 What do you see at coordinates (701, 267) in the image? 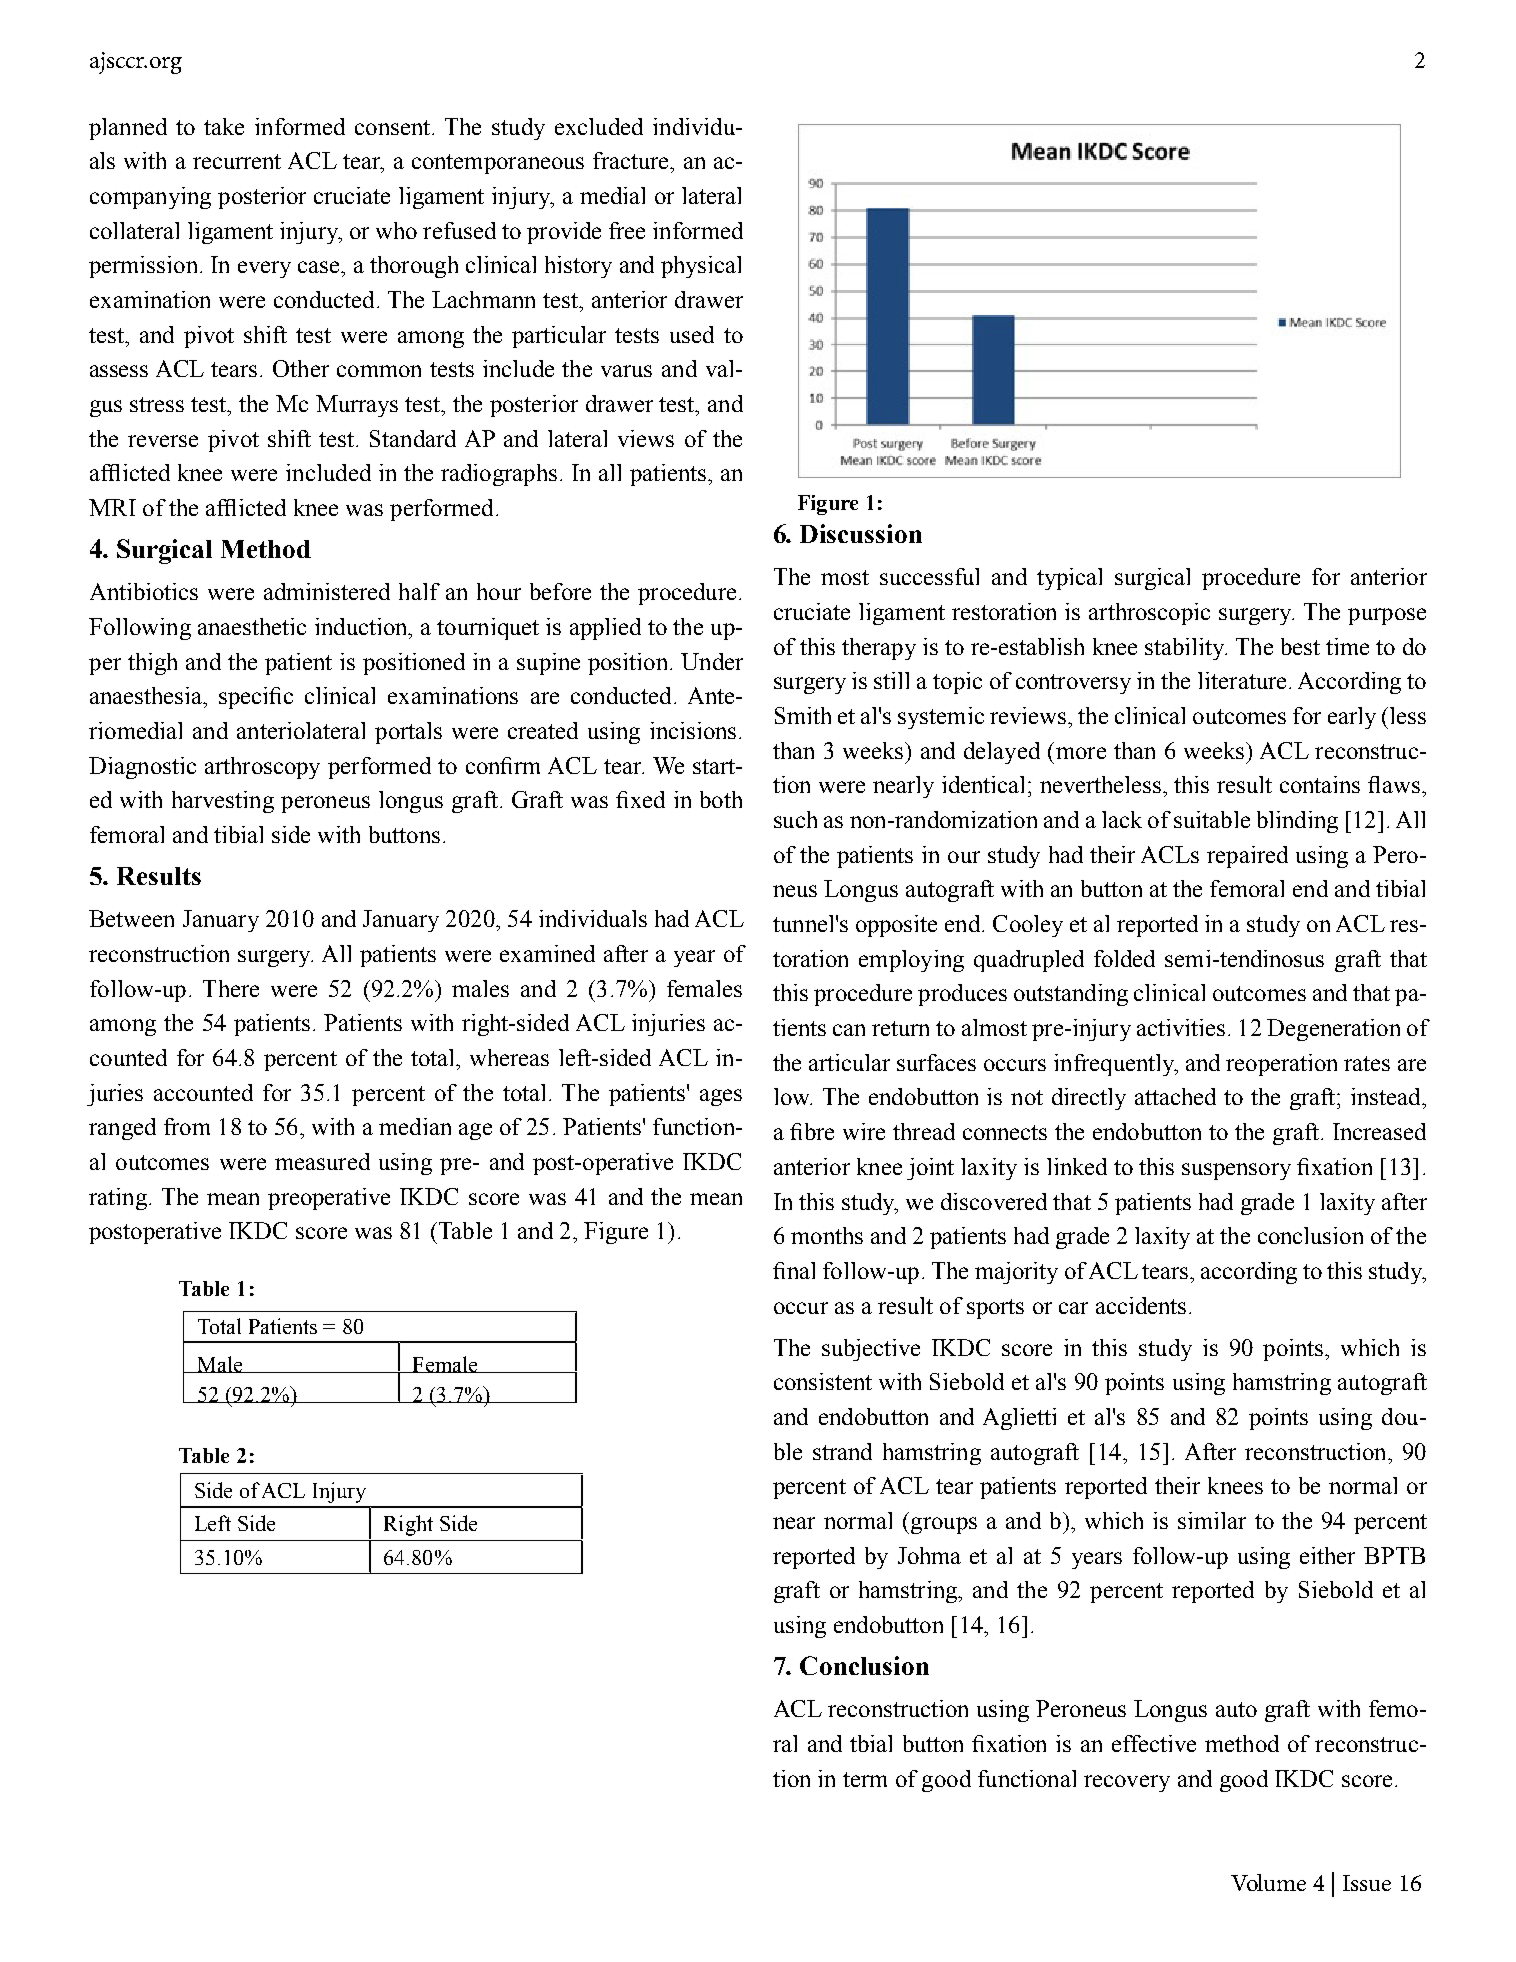
I see `physical` at bounding box center [701, 267].
